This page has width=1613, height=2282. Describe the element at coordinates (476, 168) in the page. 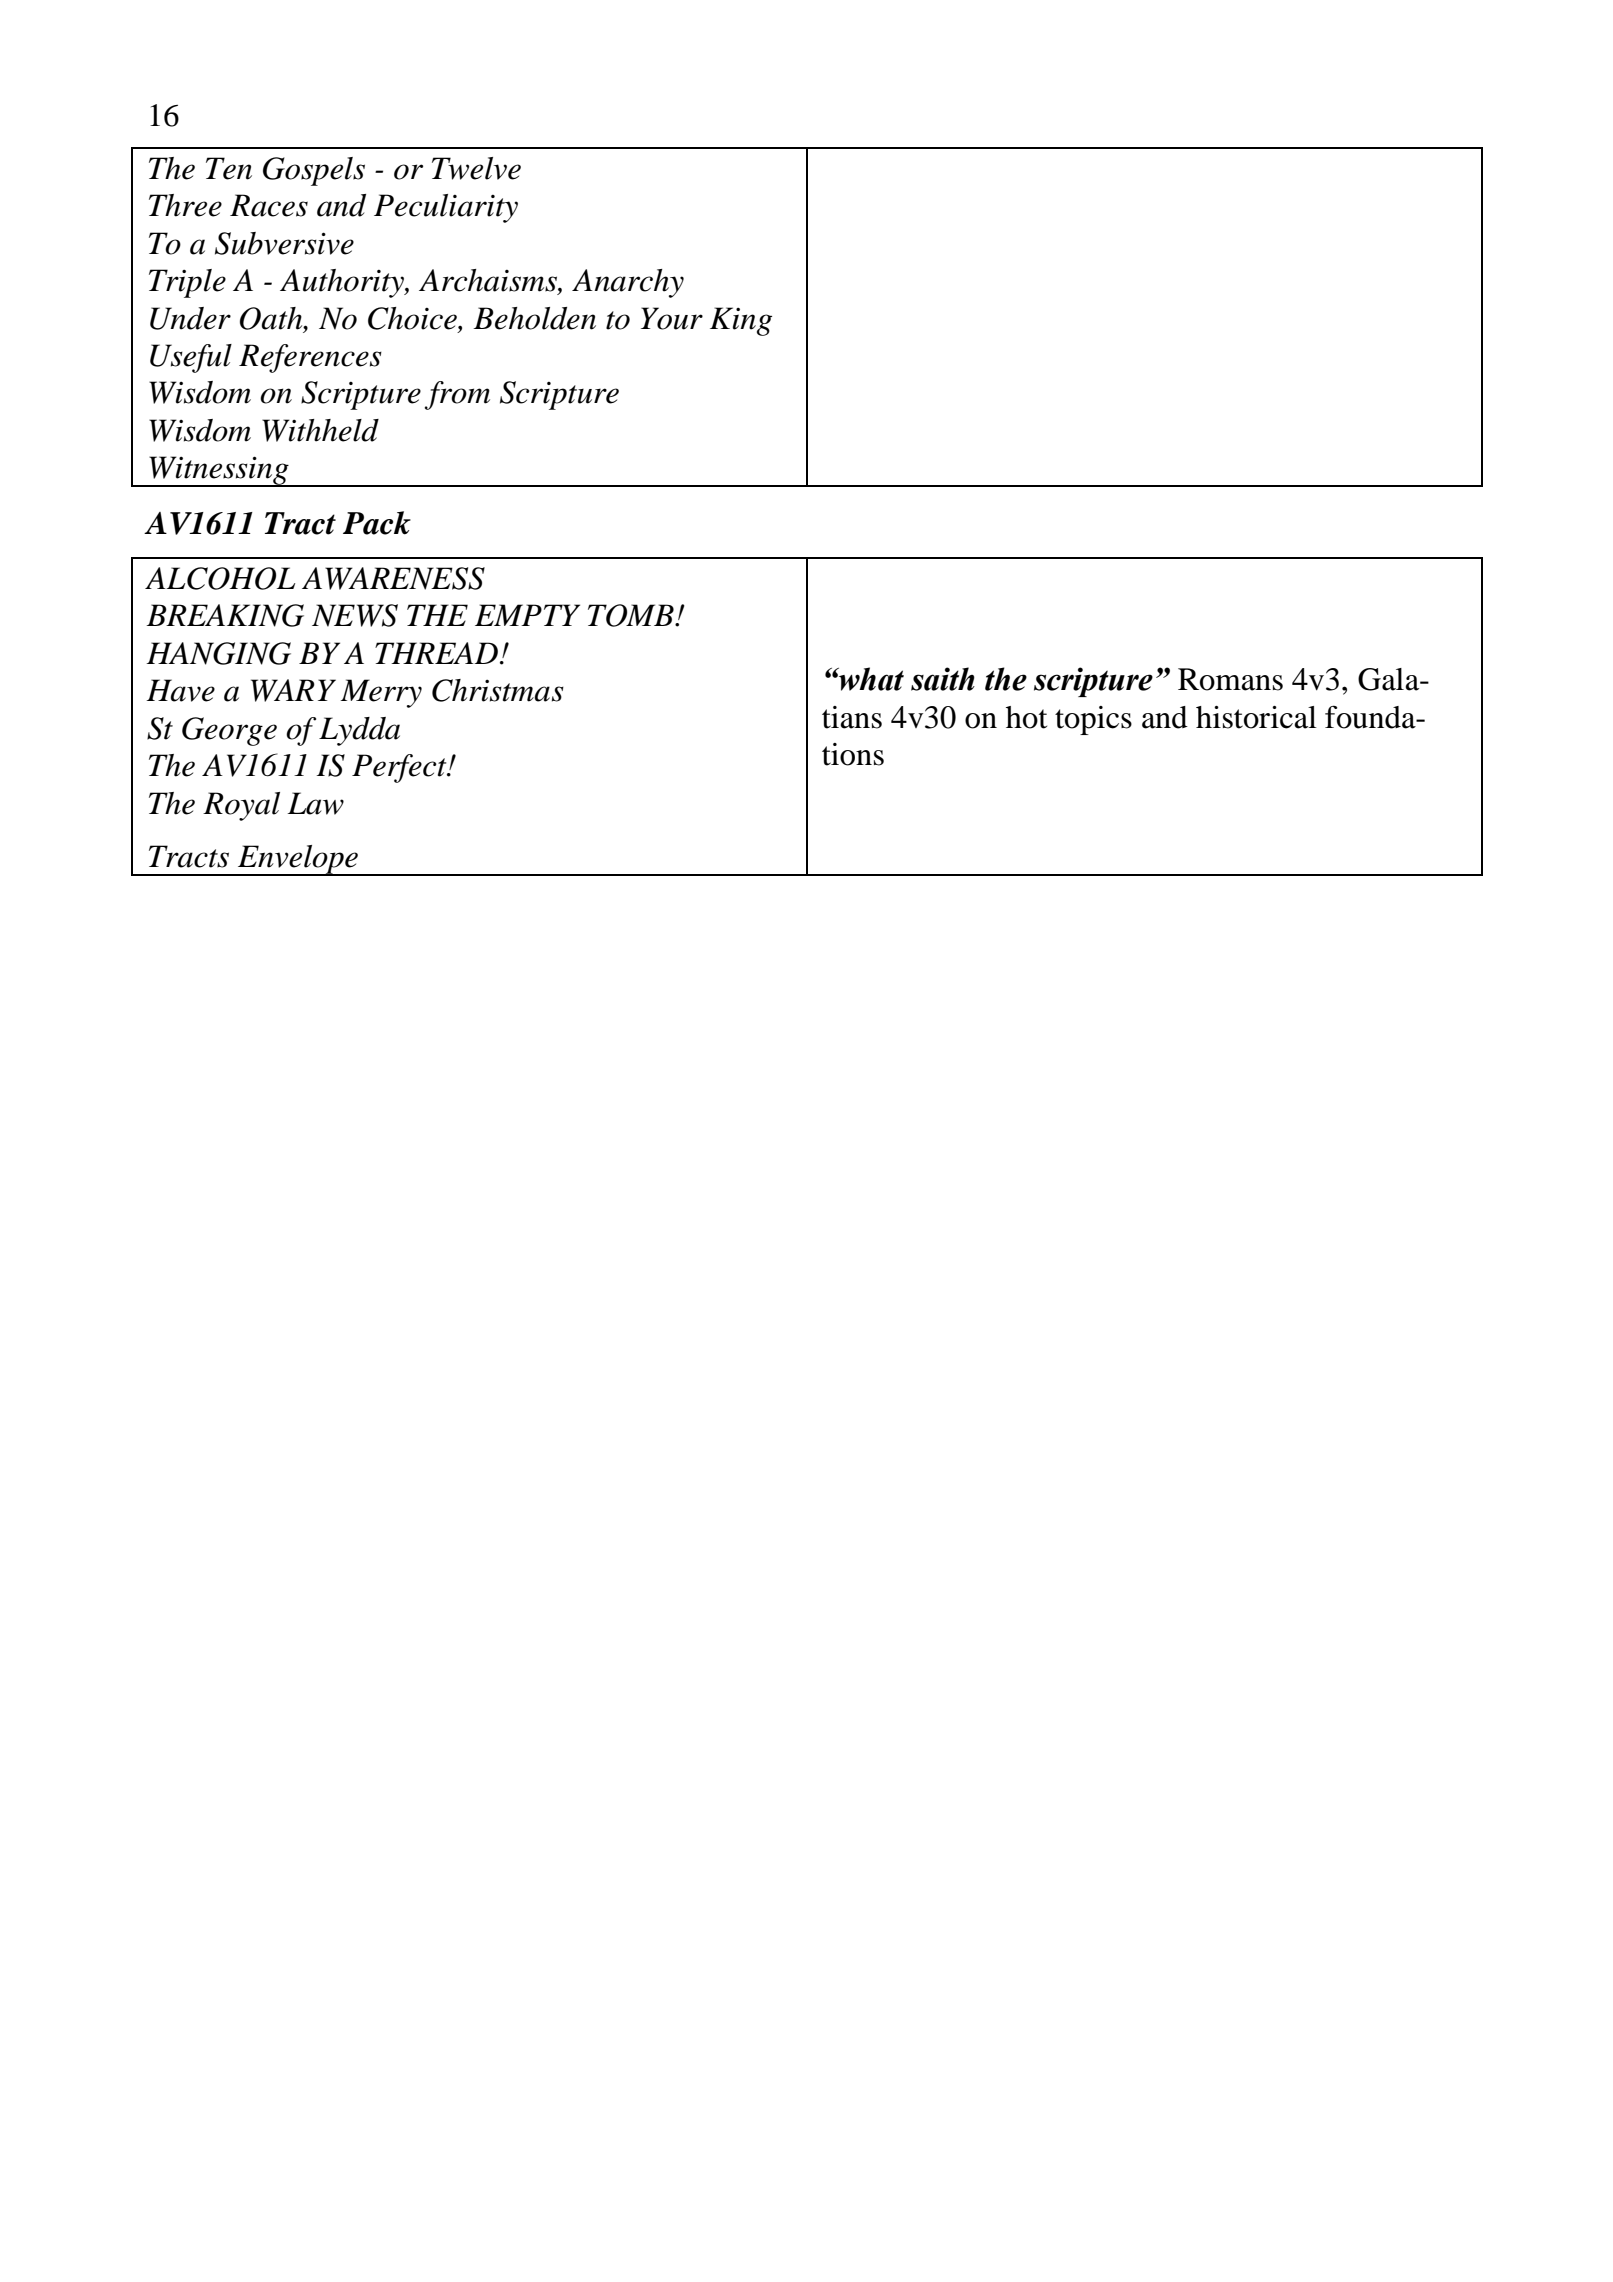

I see `Twelve` at that location.
